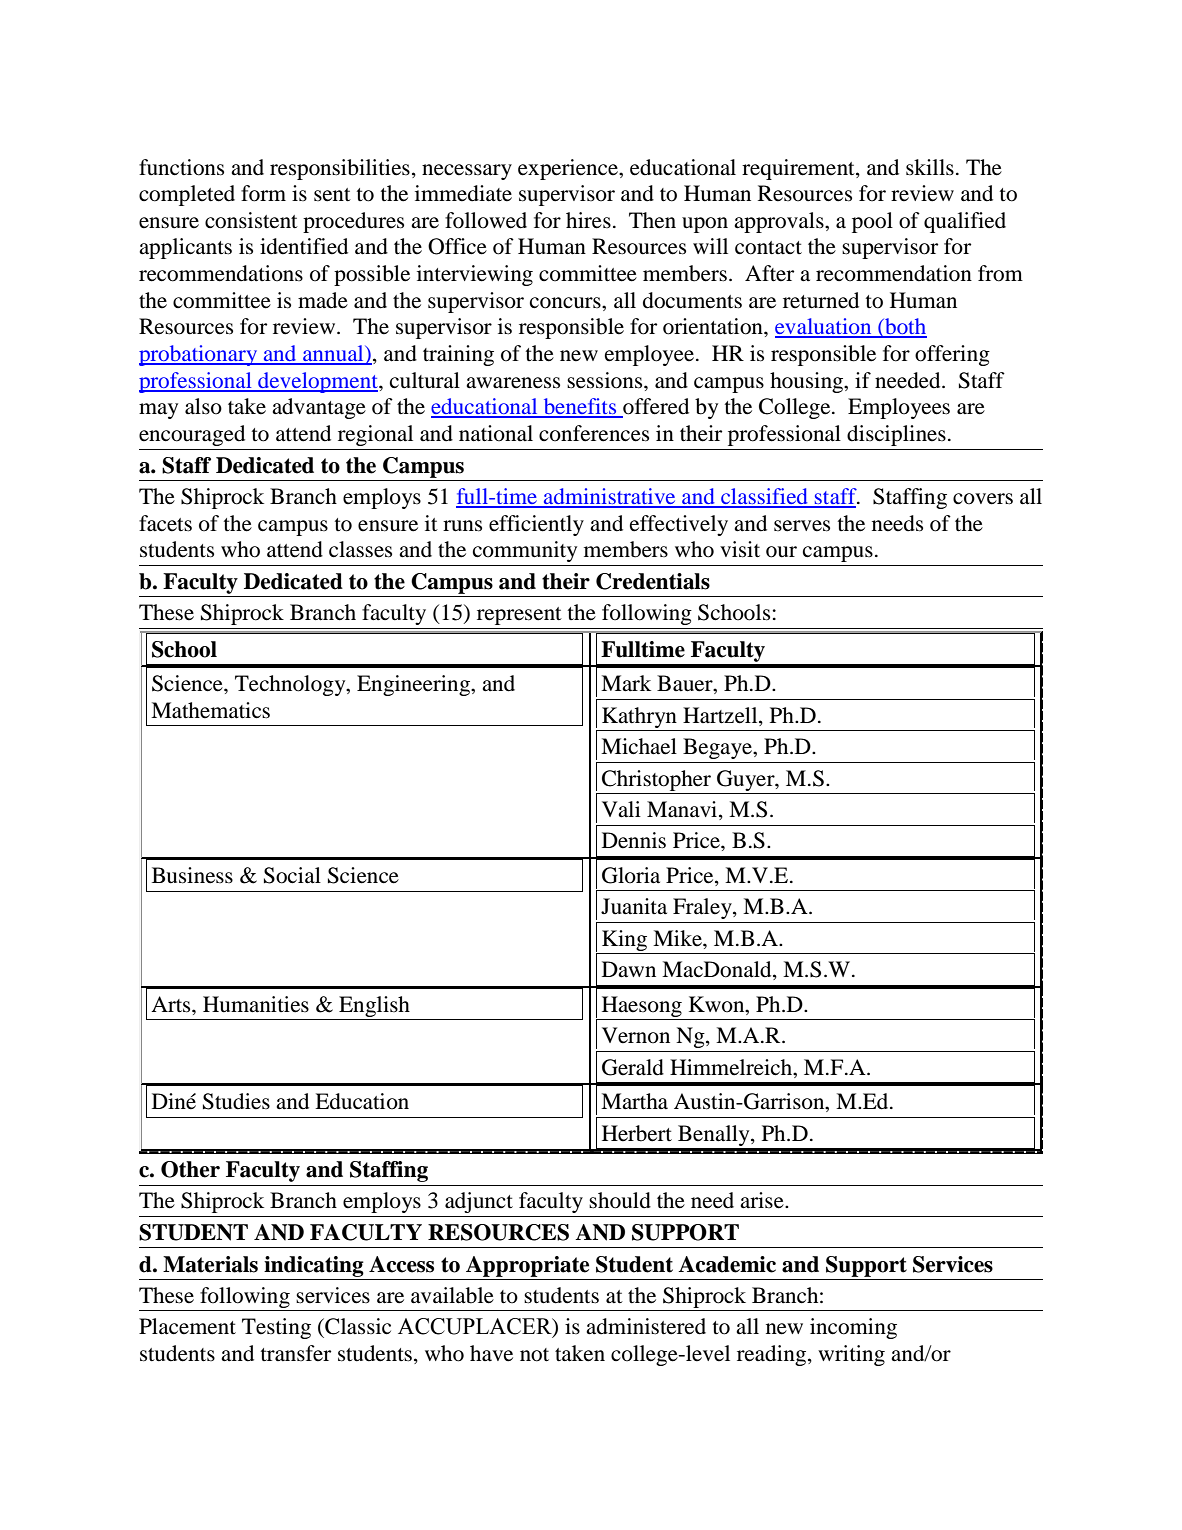  Describe the element at coordinates (610, 497) in the screenshot. I see `administrative` at that location.
